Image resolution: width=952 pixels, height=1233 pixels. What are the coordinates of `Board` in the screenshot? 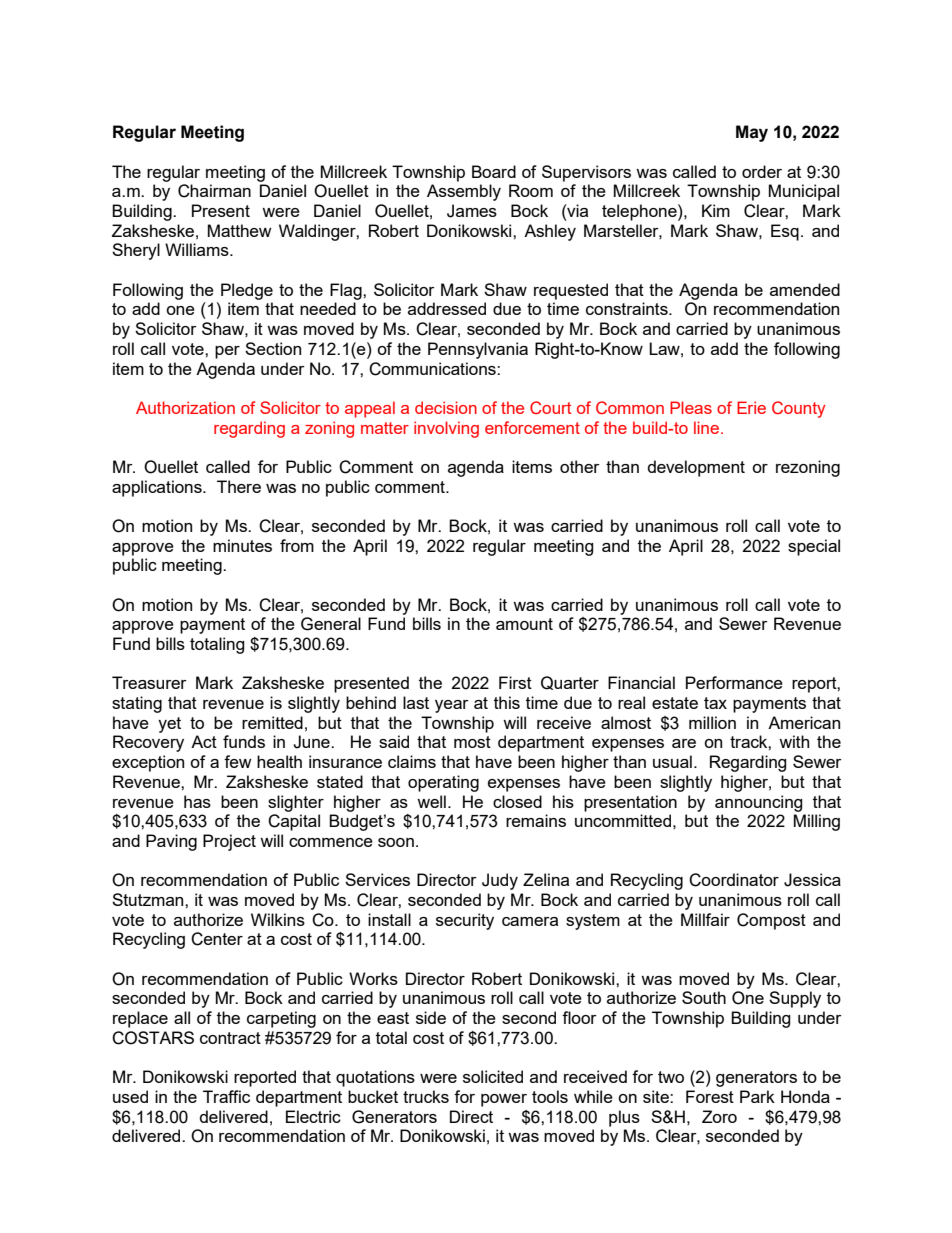 It's located at (494, 171).
